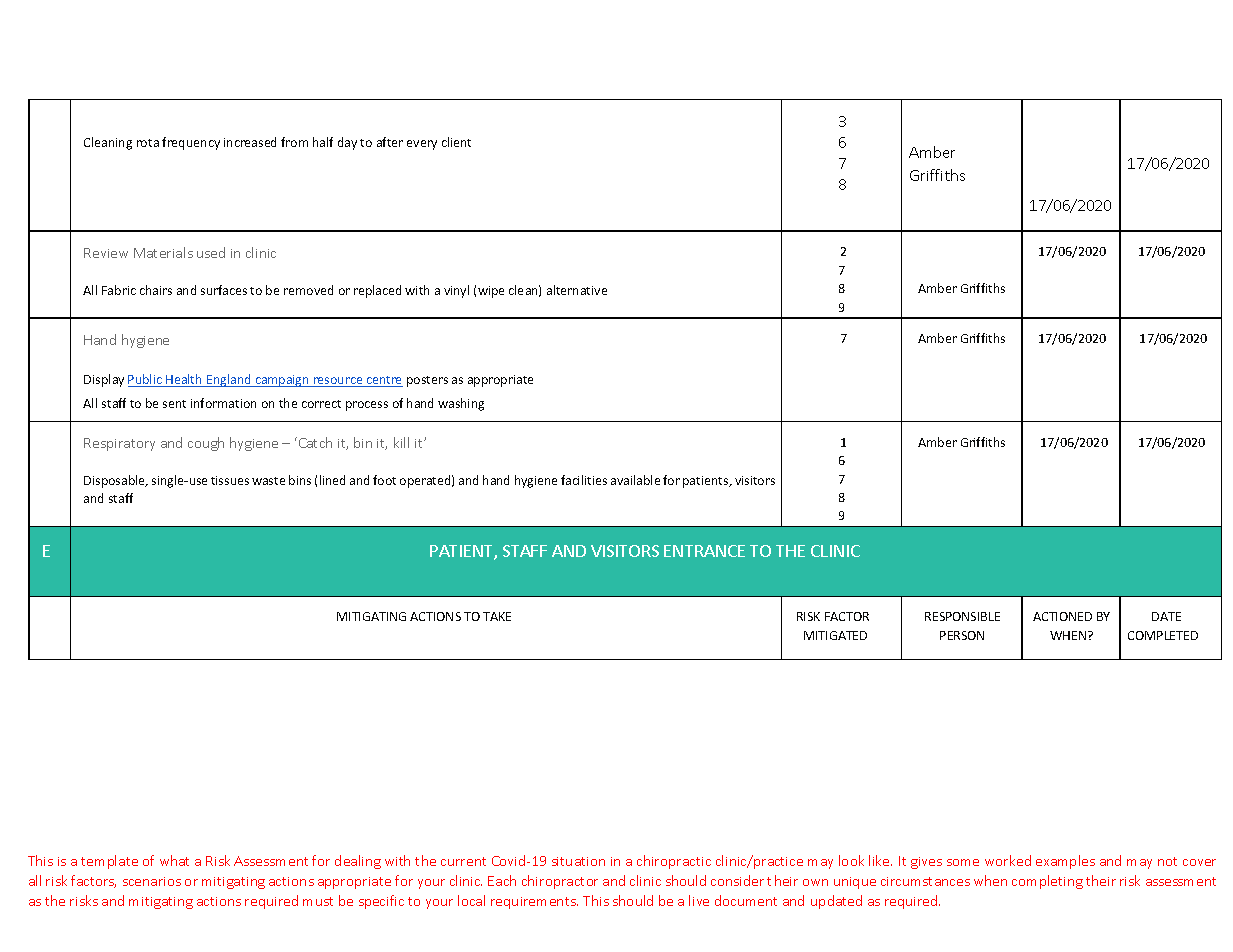 This screenshot has height=952, width=1233. What do you see at coordinates (456, 142) in the screenshot?
I see `client` at bounding box center [456, 142].
